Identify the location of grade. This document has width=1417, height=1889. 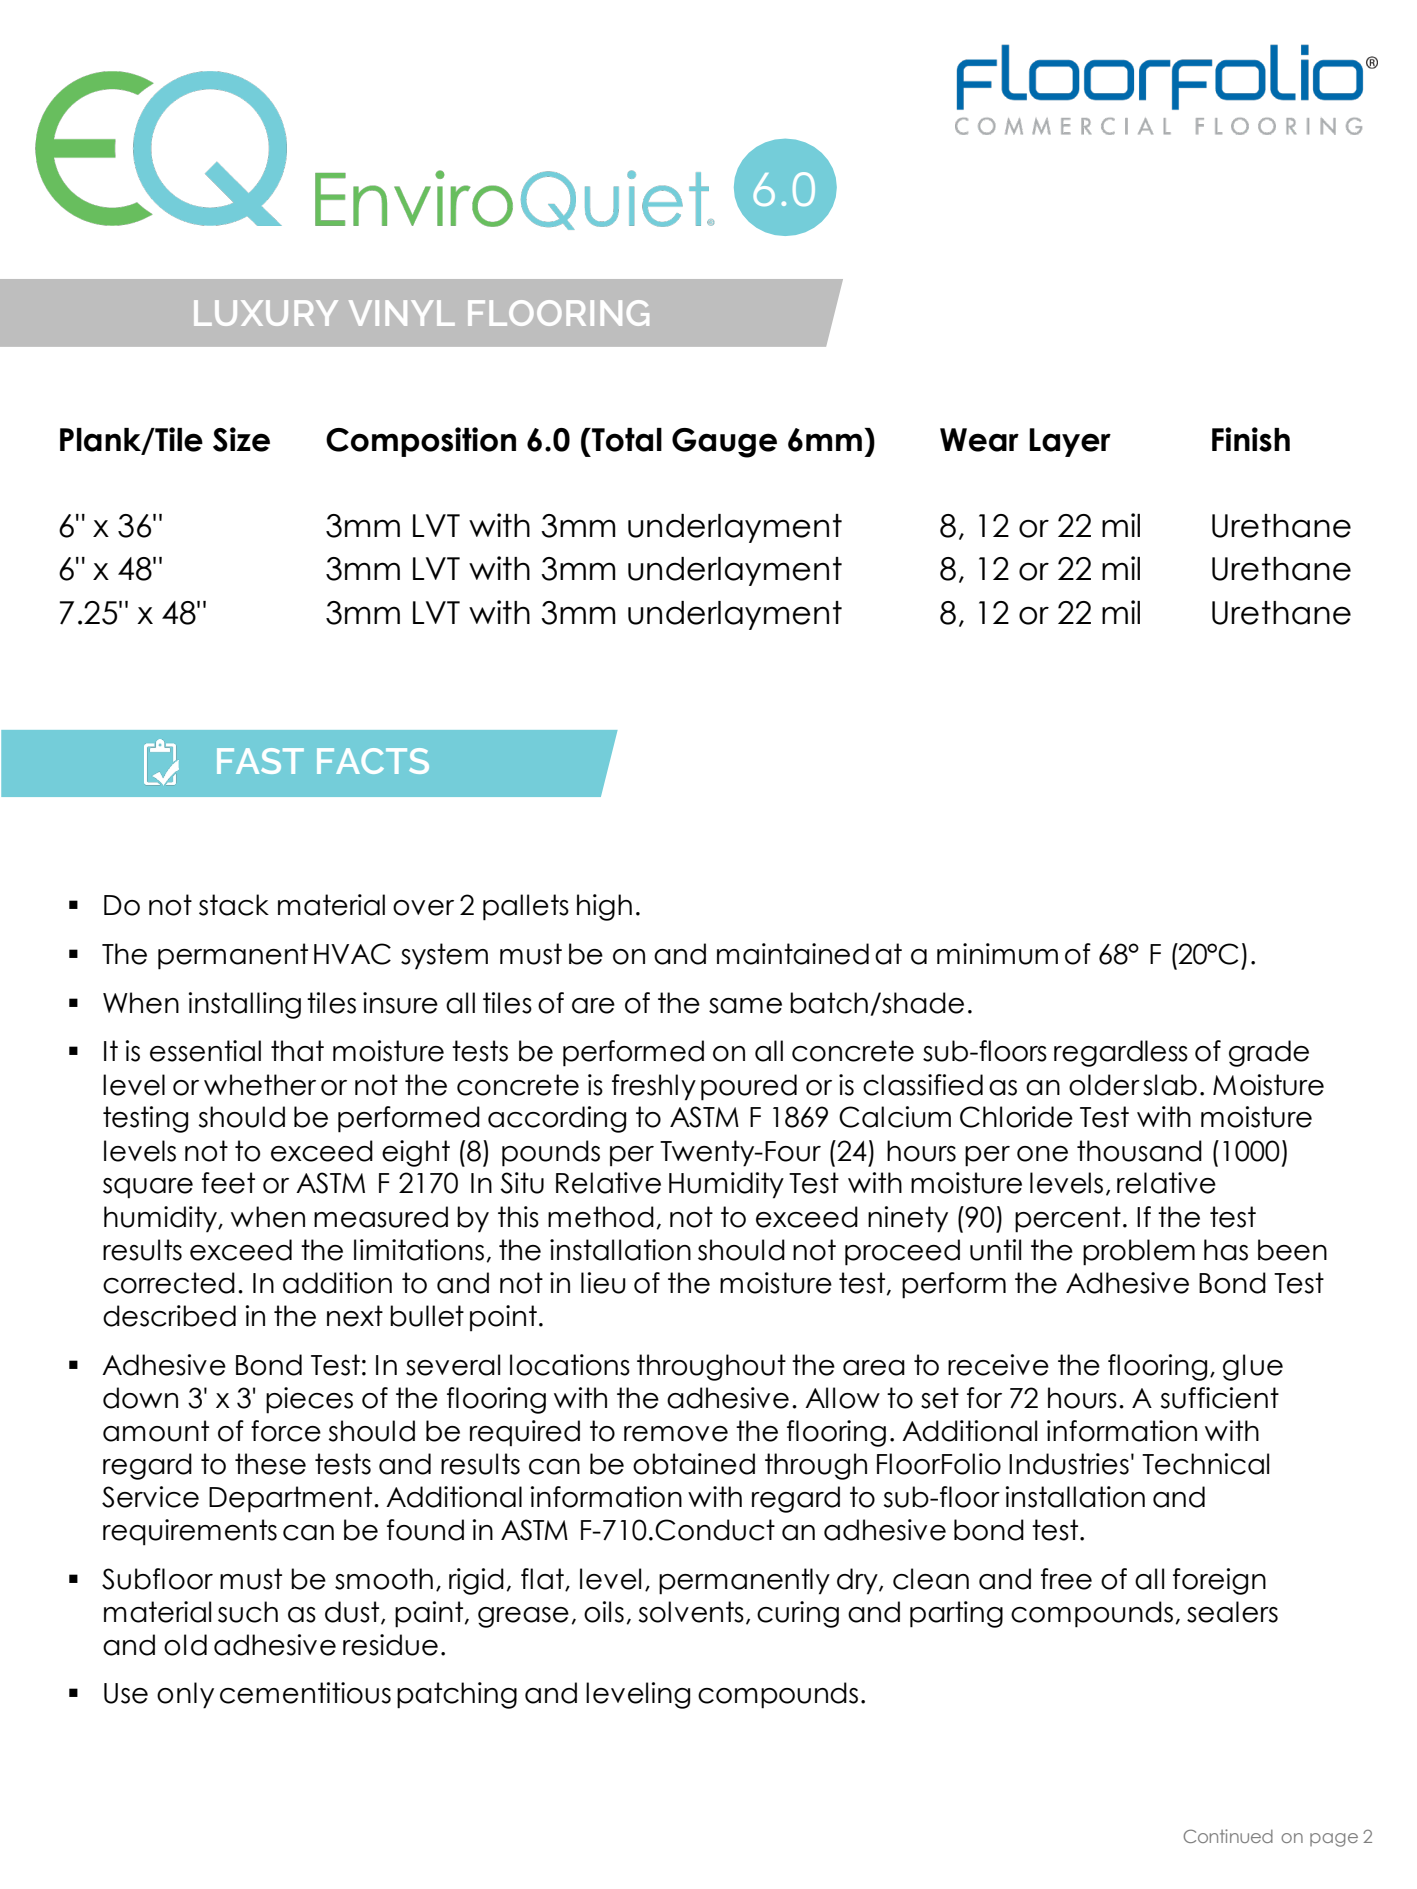
(1269, 1053).
